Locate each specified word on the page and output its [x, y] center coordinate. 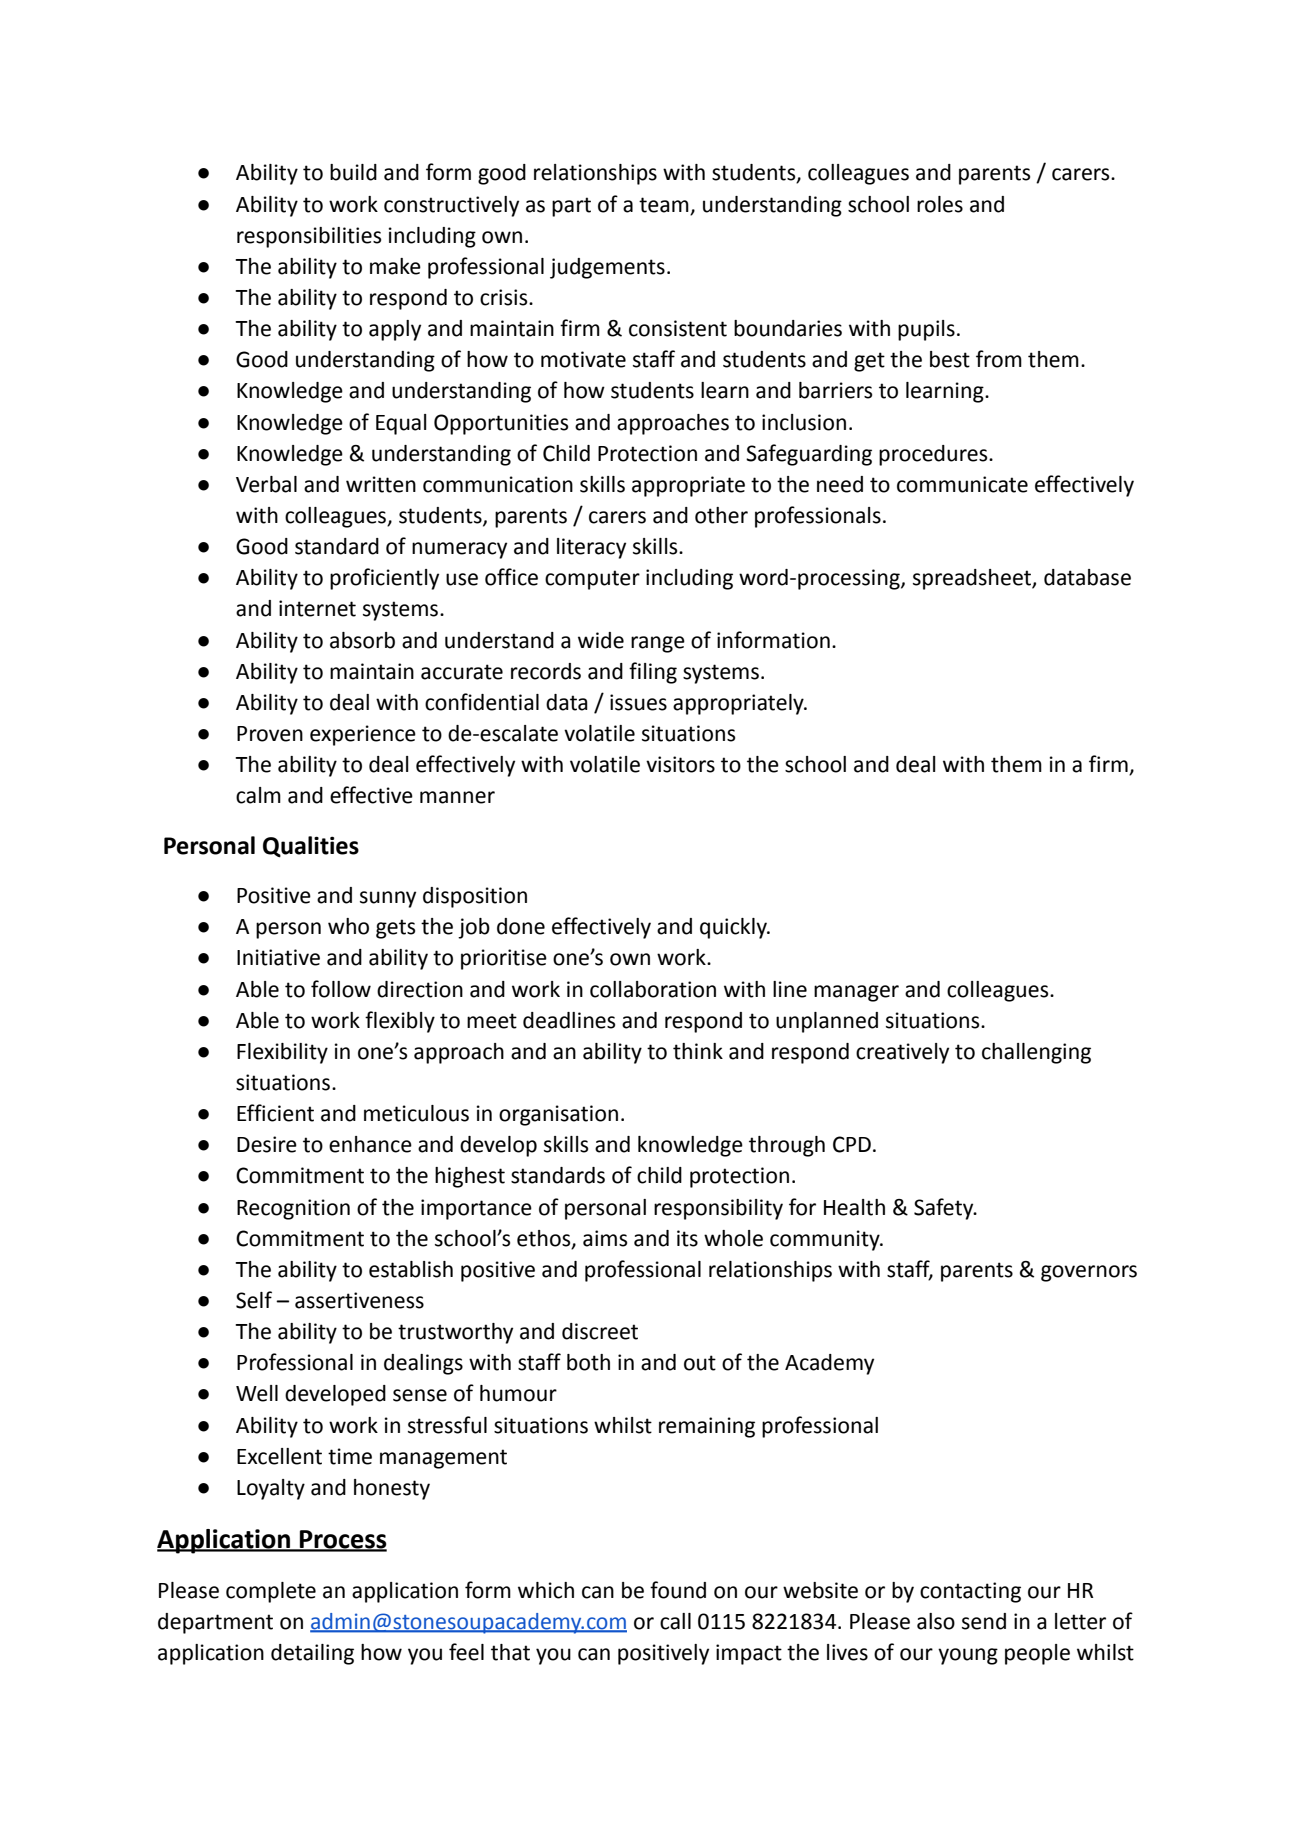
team [664, 205]
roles [940, 204]
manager [856, 993]
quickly [734, 928]
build [353, 172]
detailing [312, 1654]
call [675, 1621]
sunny [388, 899]
